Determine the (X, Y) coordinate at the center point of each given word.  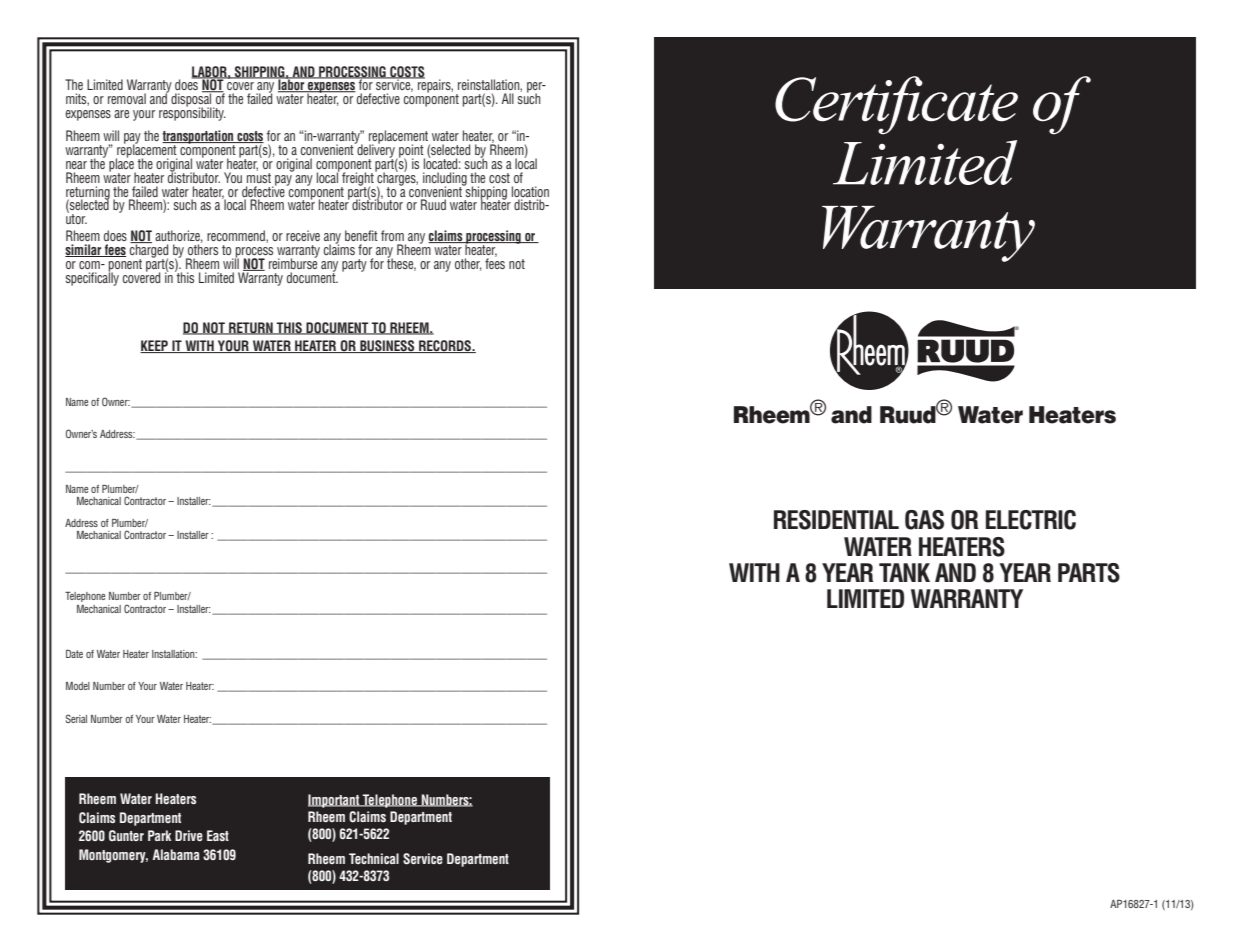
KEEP (155, 346)
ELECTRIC (1031, 520)
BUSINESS (387, 346)
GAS (924, 520)
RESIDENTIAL (836, 520)
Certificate (896, 105)
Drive (189, 835)
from (392, 235)
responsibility (192, 113)
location (530, 191)
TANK (904, 572)
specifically (92, 278)
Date (74, 654)
